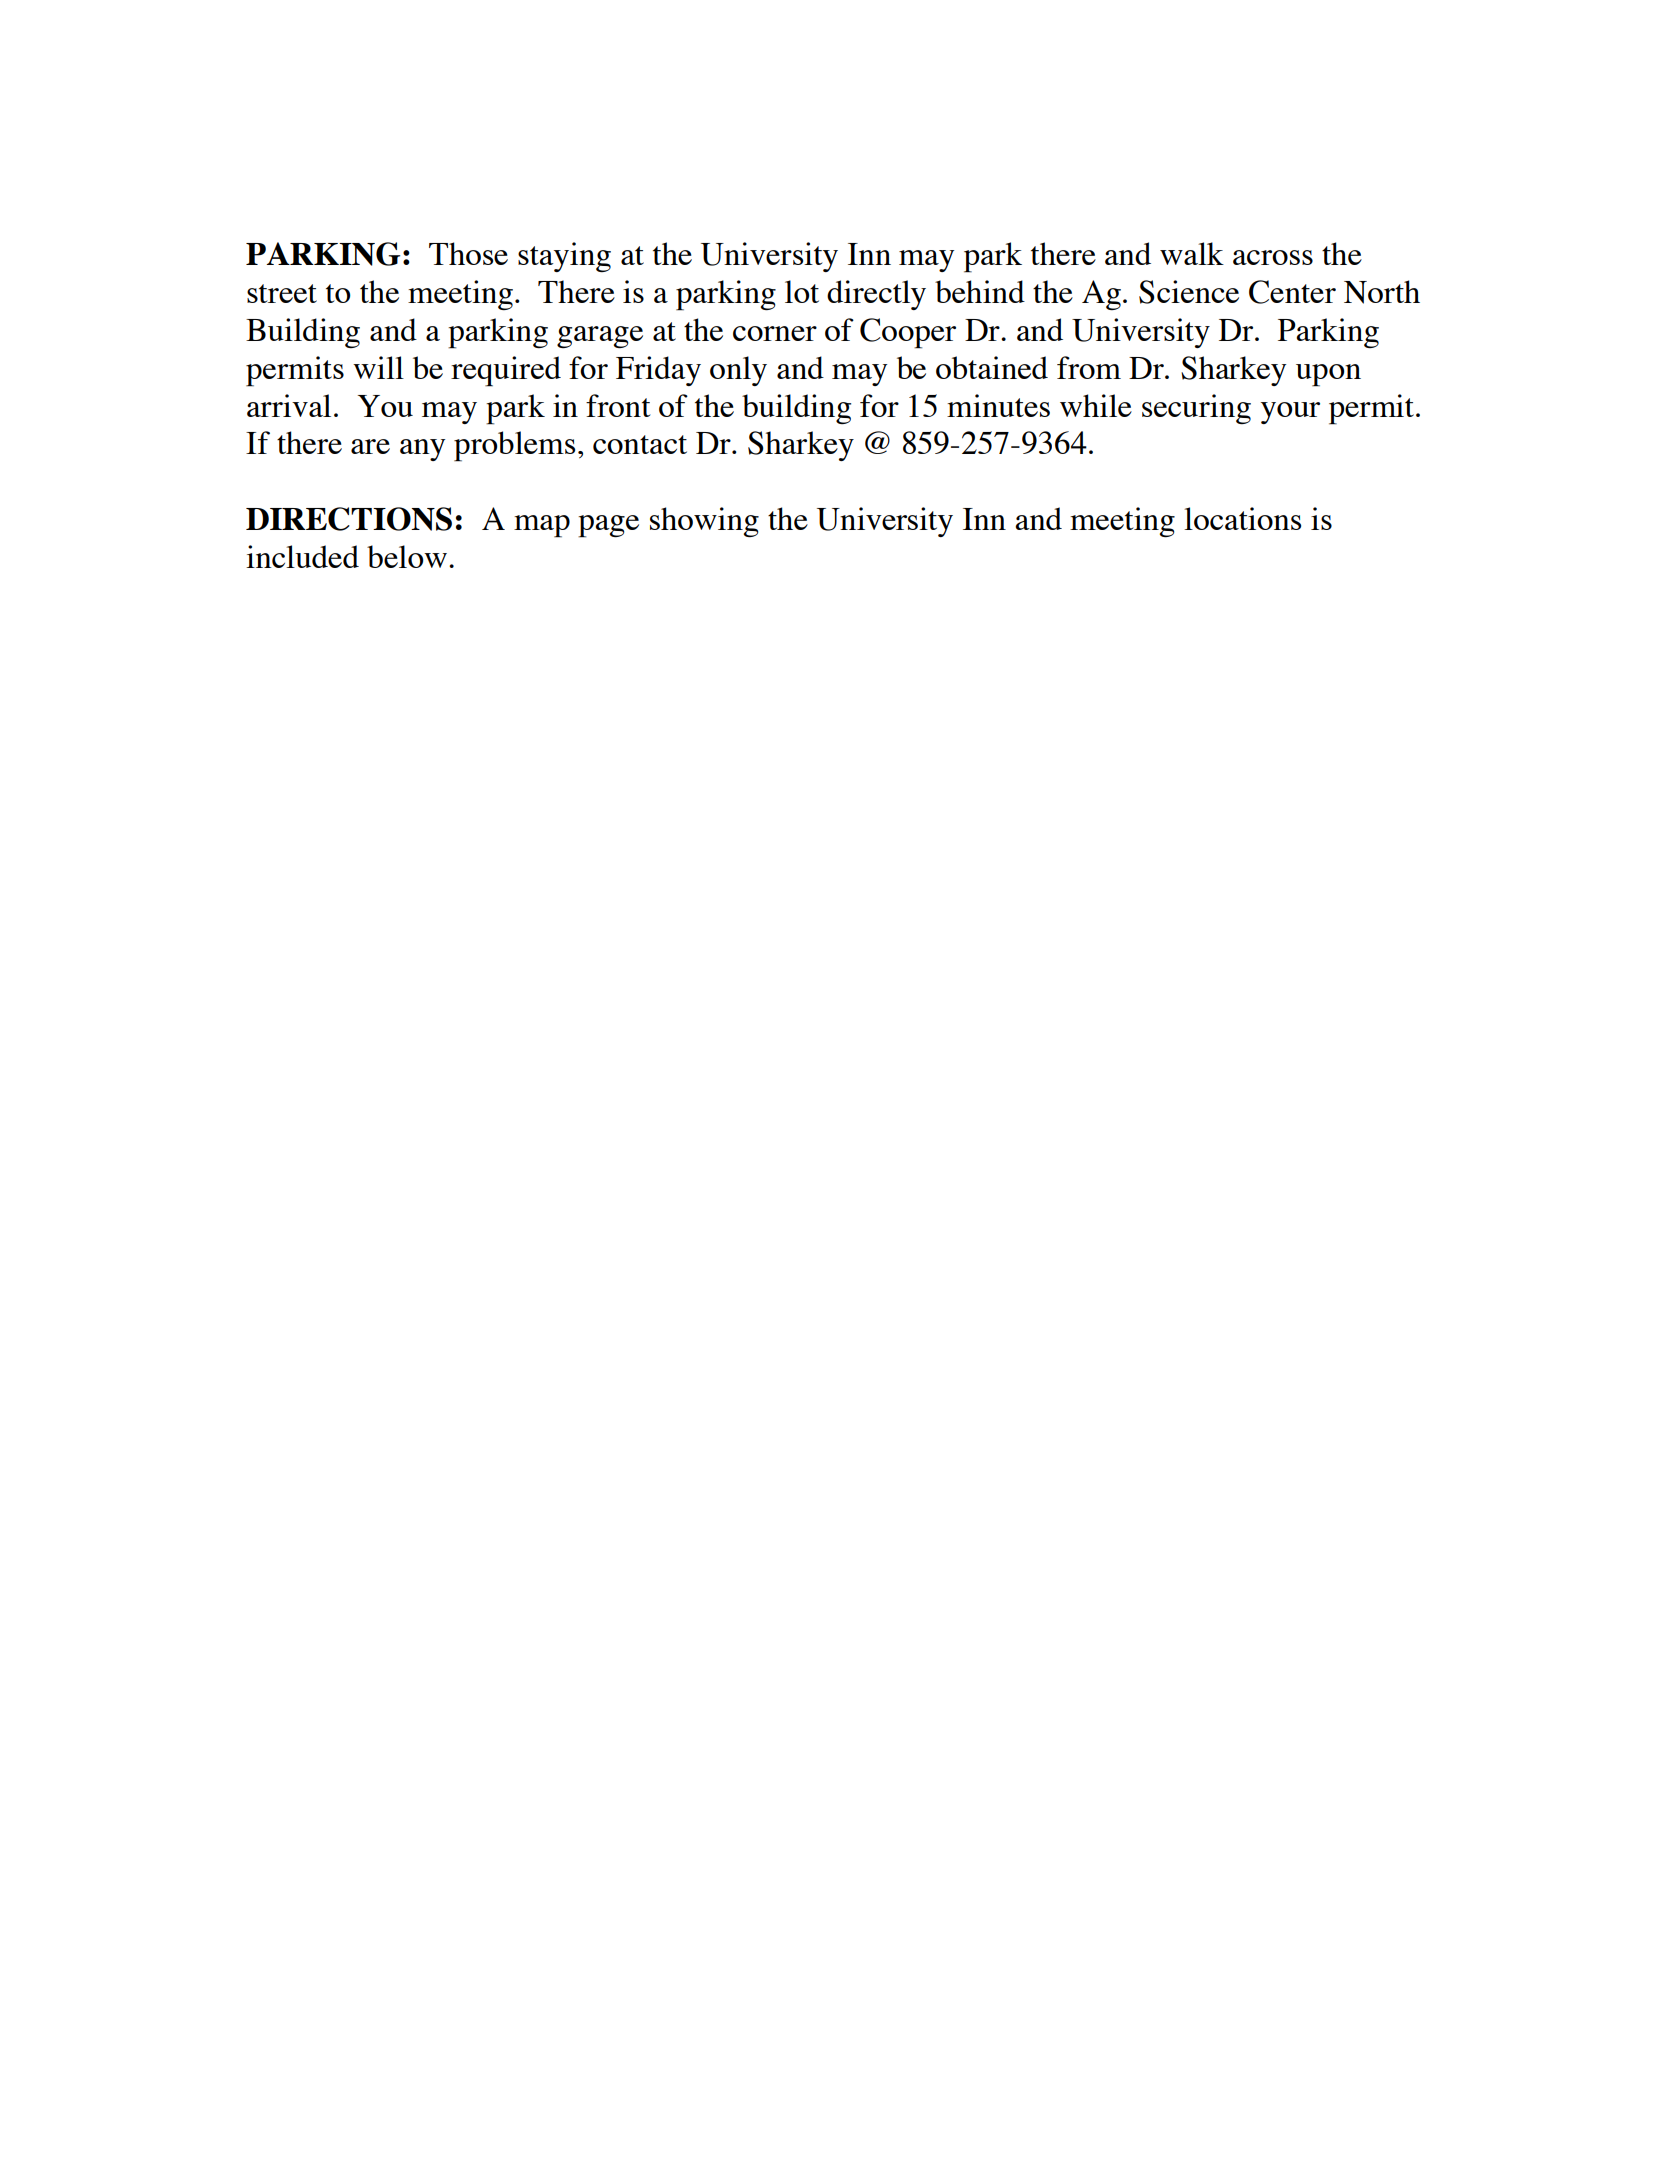 This page has width=1674, height=2166. Describe the element at coordinates (422, 450) in the page. I see `any` at that location.
